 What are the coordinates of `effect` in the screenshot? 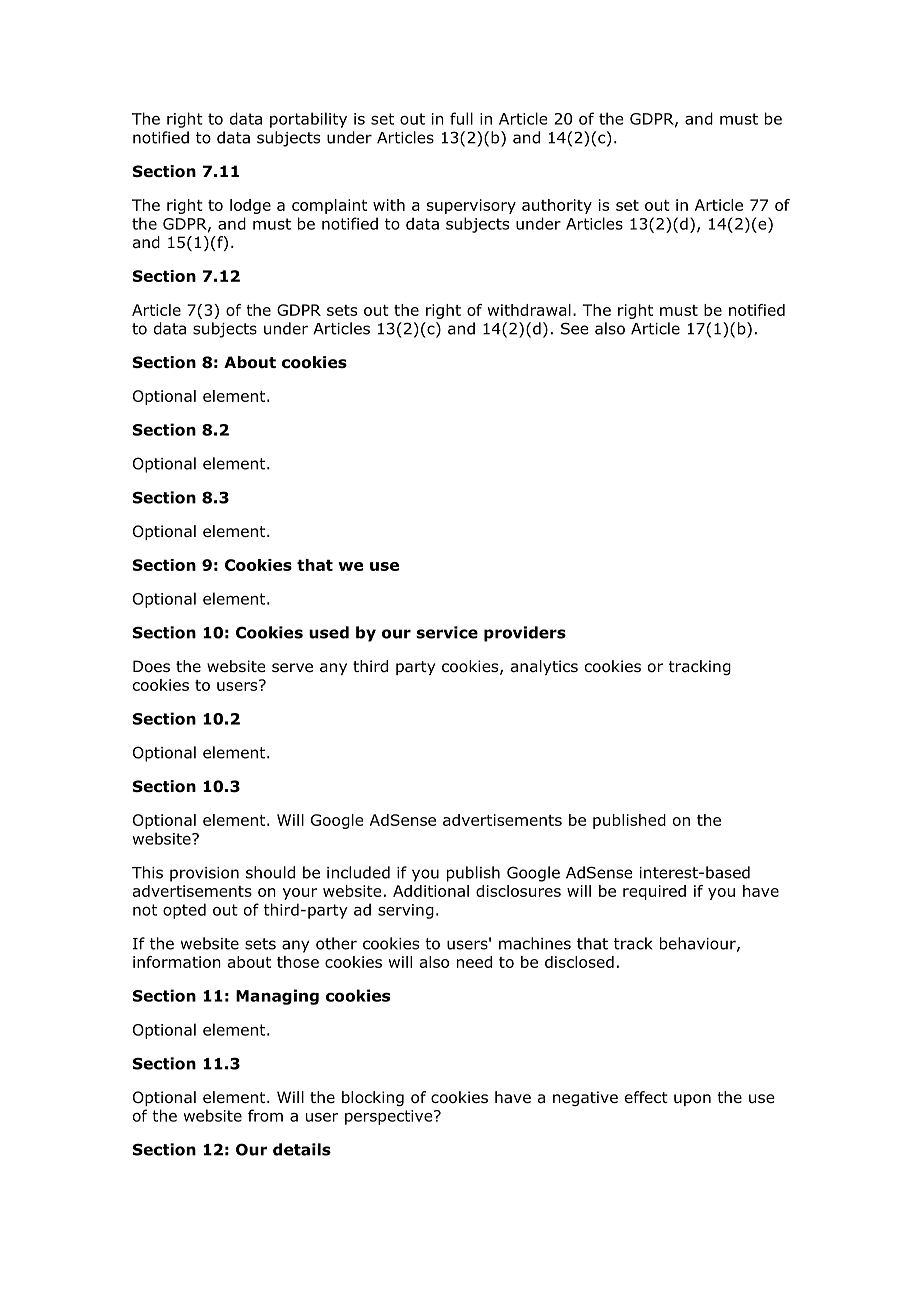 It's located at (646, 1097).
